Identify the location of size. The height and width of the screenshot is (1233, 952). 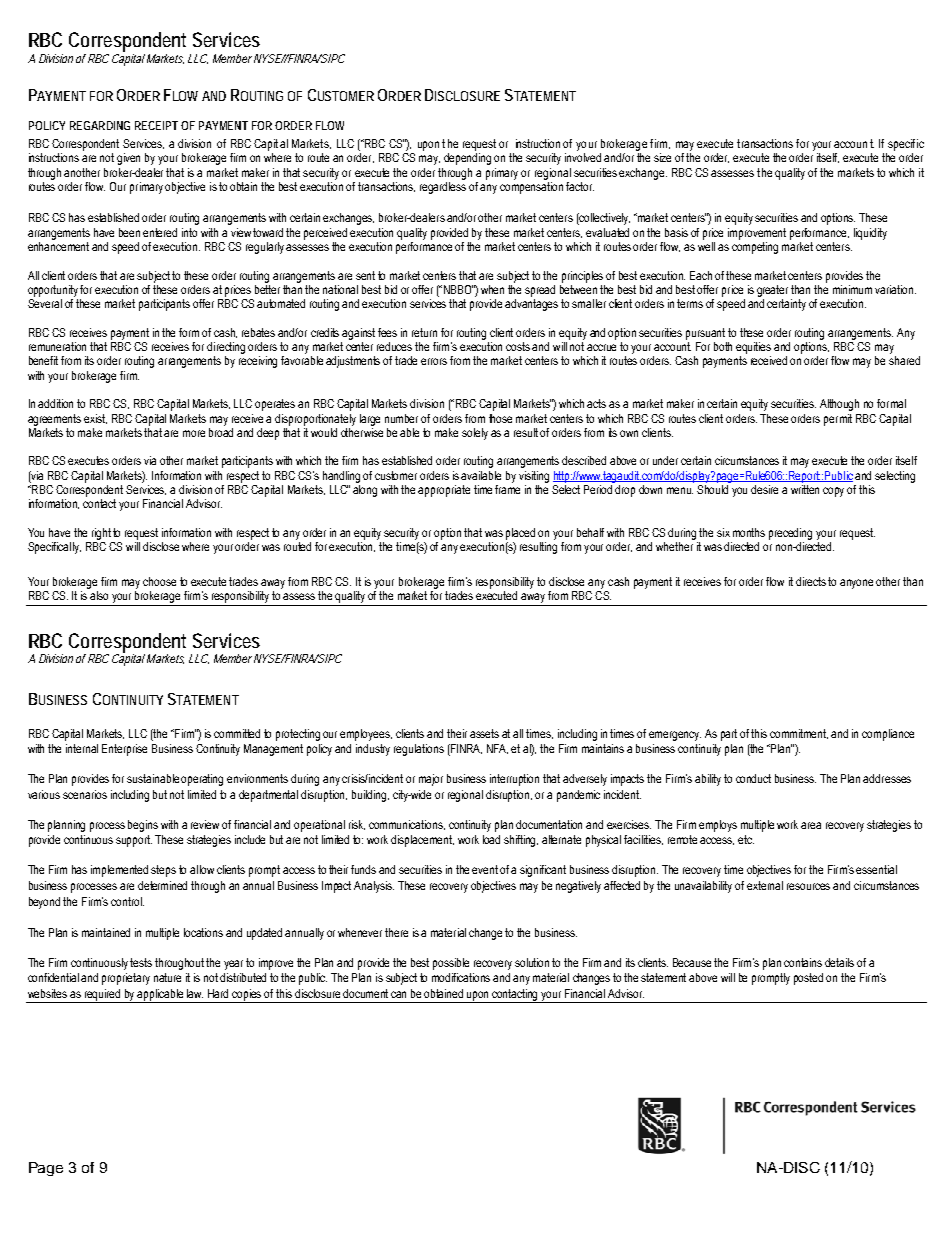
(662, 157).
